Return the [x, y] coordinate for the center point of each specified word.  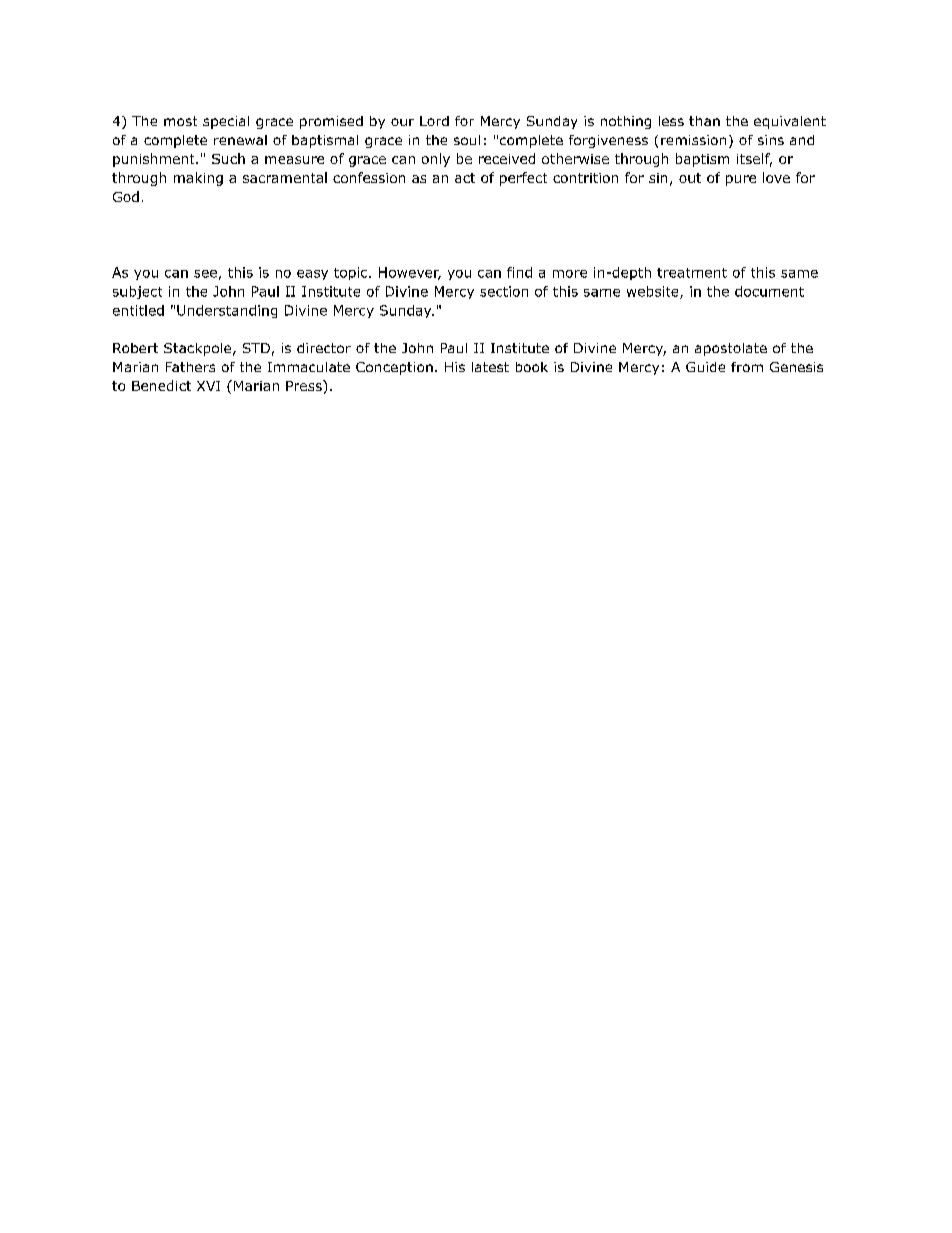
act [465, 178]
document [769, 291]
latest [490, 367]
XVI [208, 386]
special [226, 122]
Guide [705, 367]
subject [137, 292]
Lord [434, 121]
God [126, 196]
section [504, 291]
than [704, 121]
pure [741, 180]
